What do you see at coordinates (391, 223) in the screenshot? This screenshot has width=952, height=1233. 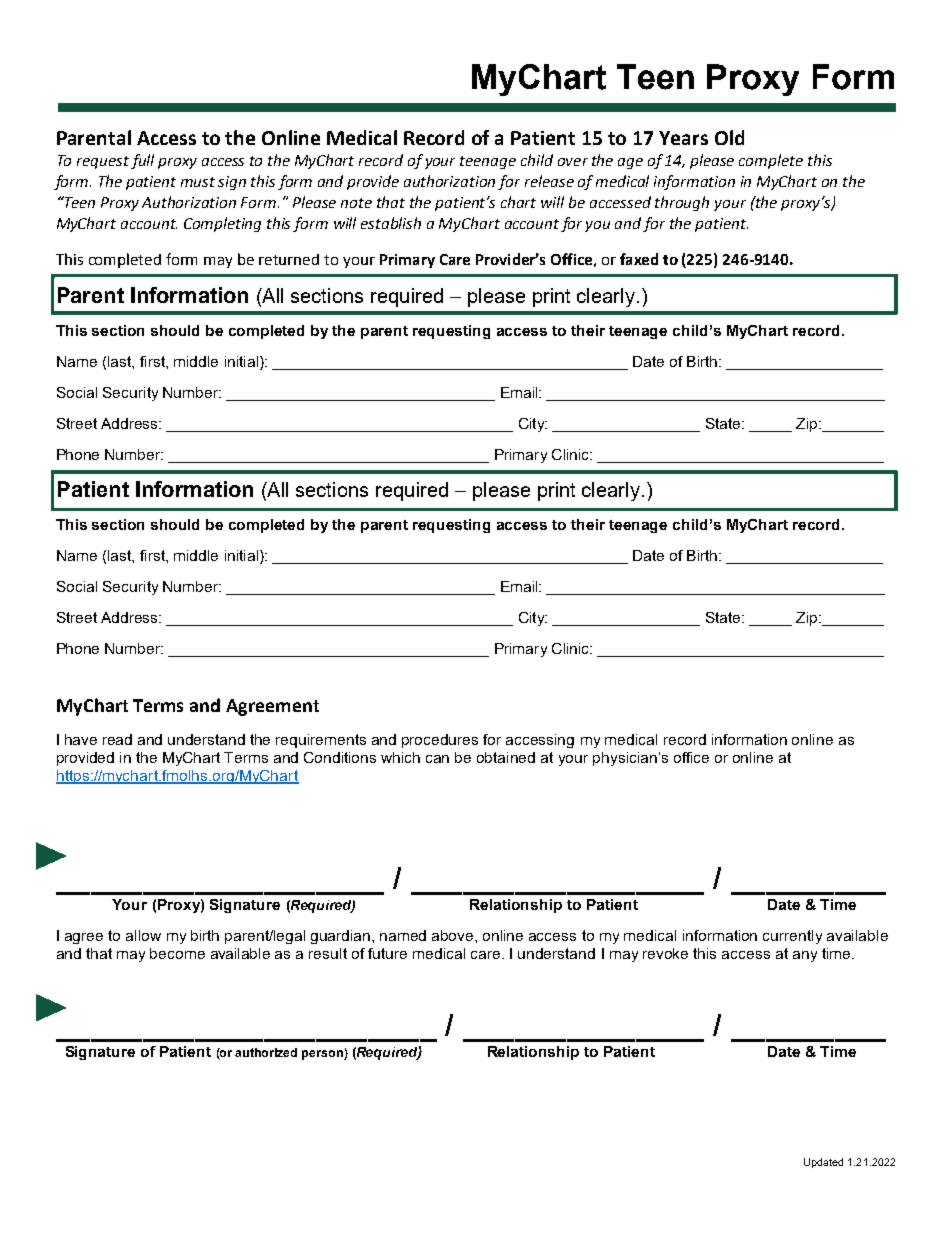 I see `establish` at bounding box center [391, 223].
